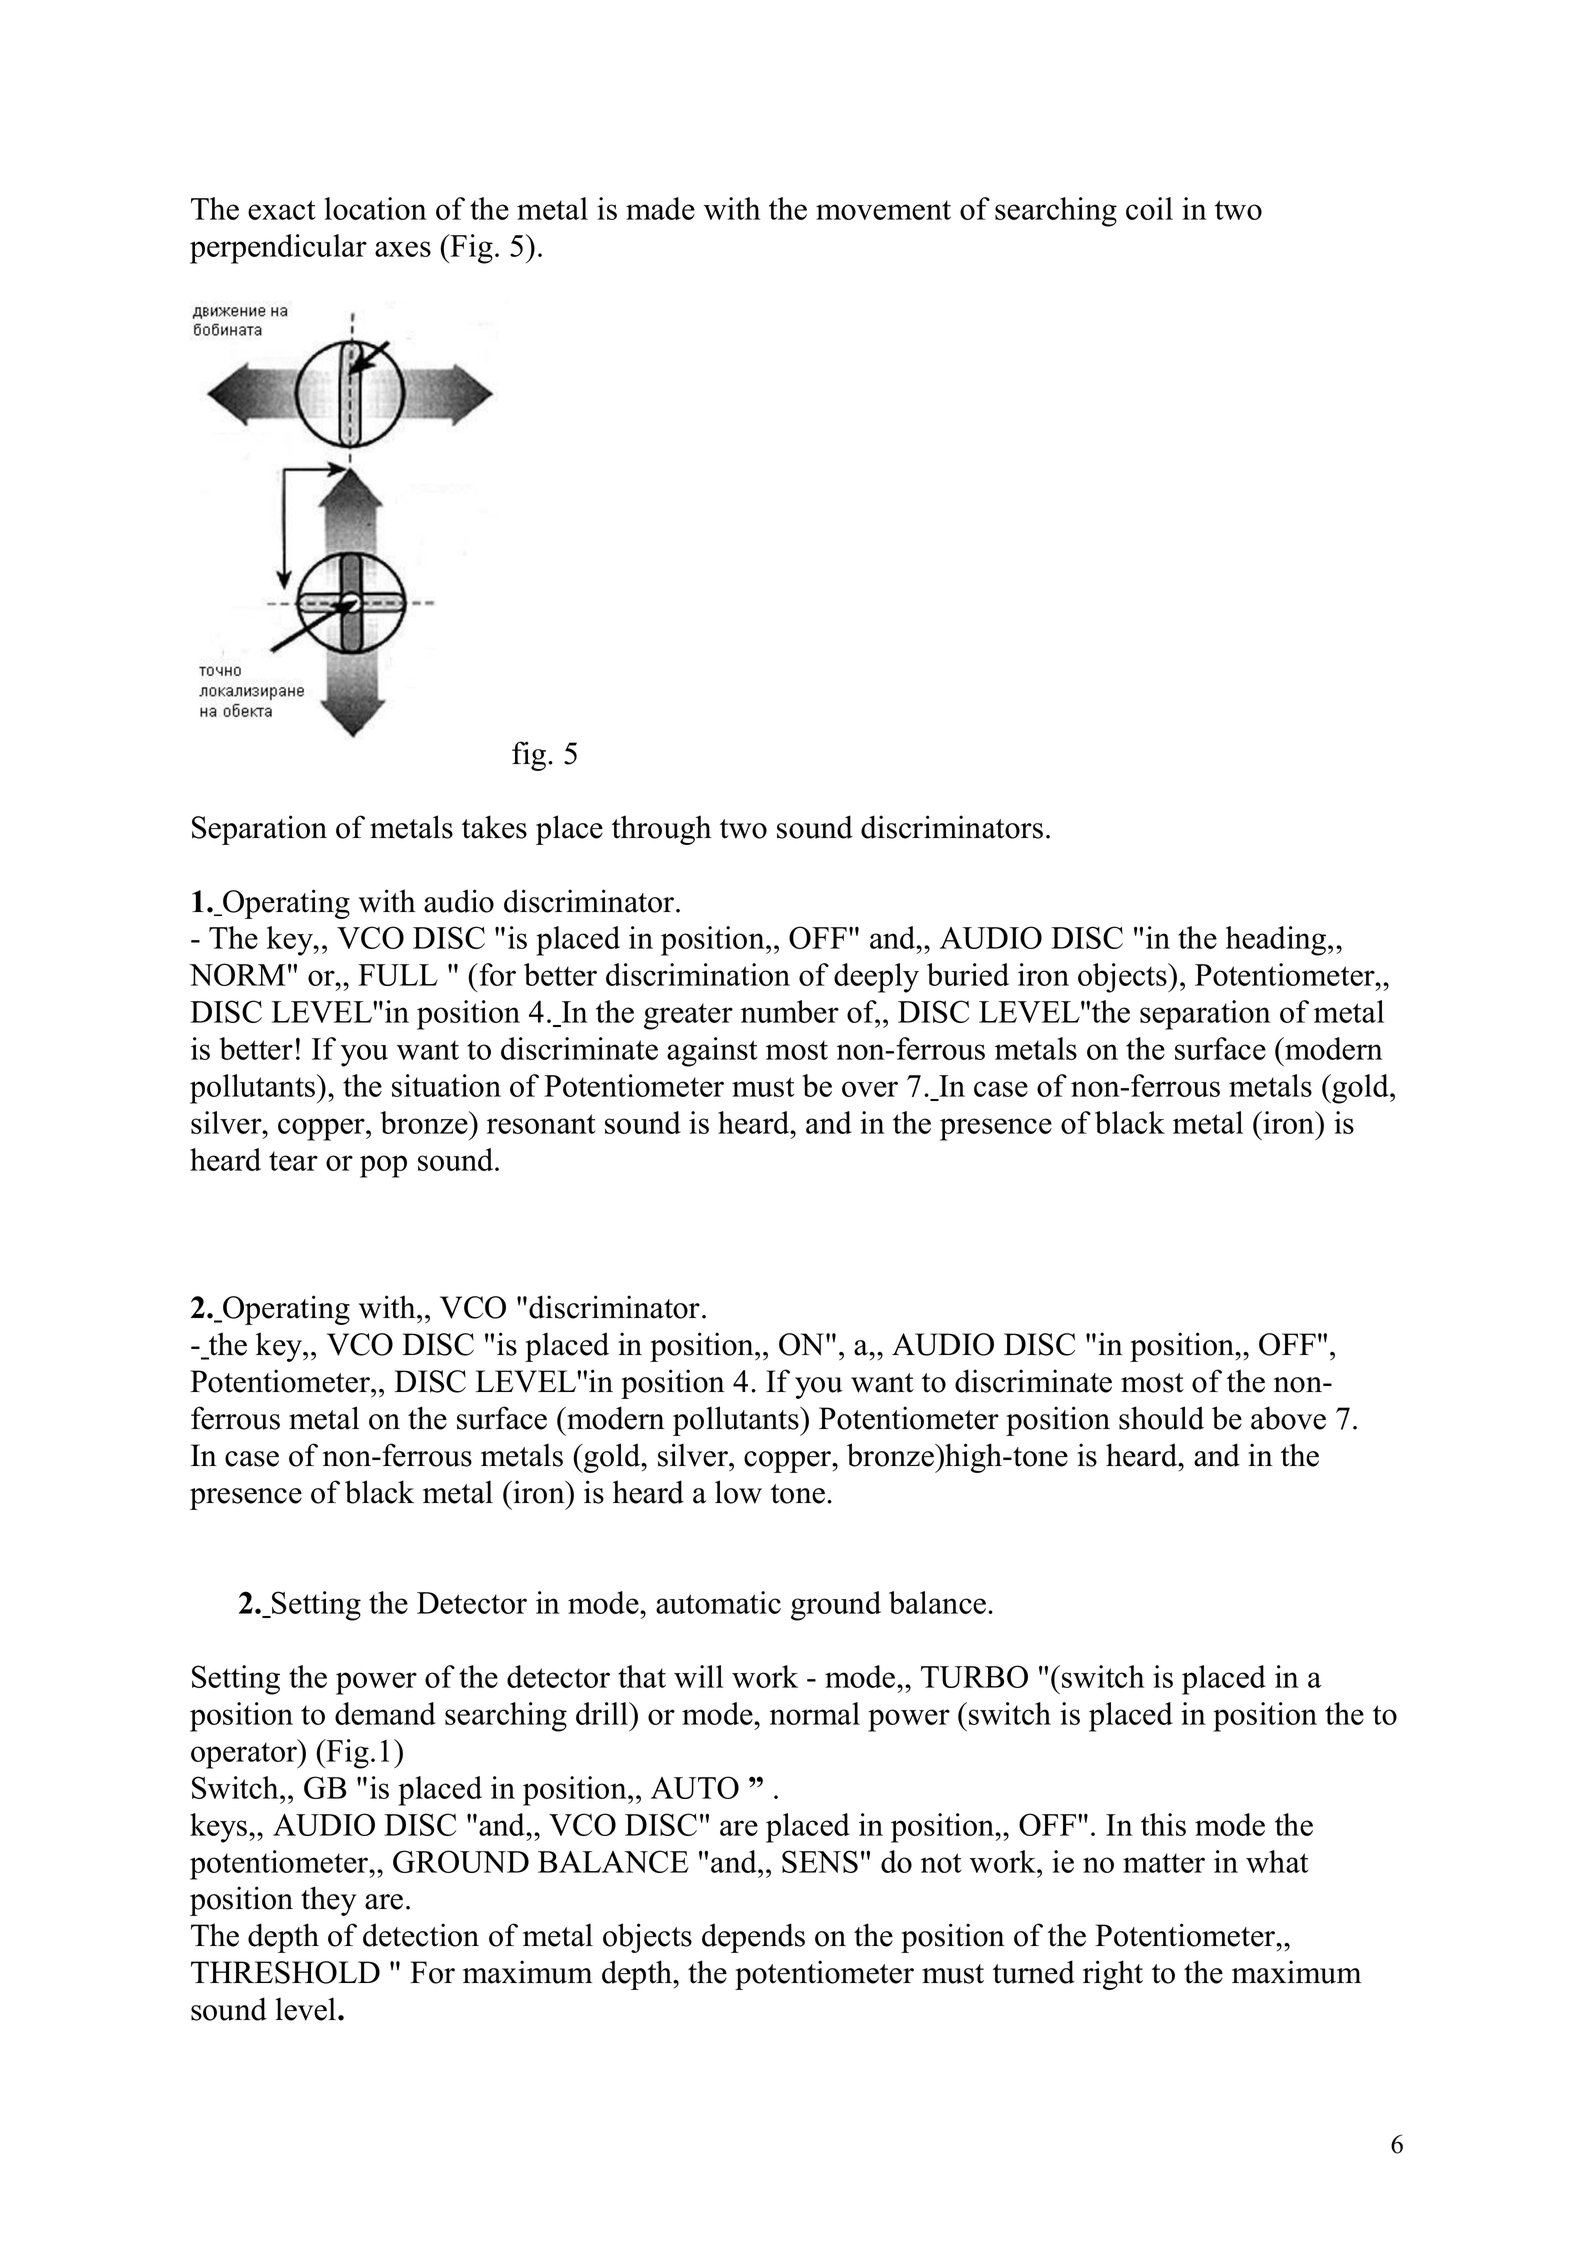 The image size is (1593, 2254). I want to click on made, so click(660, 208).
